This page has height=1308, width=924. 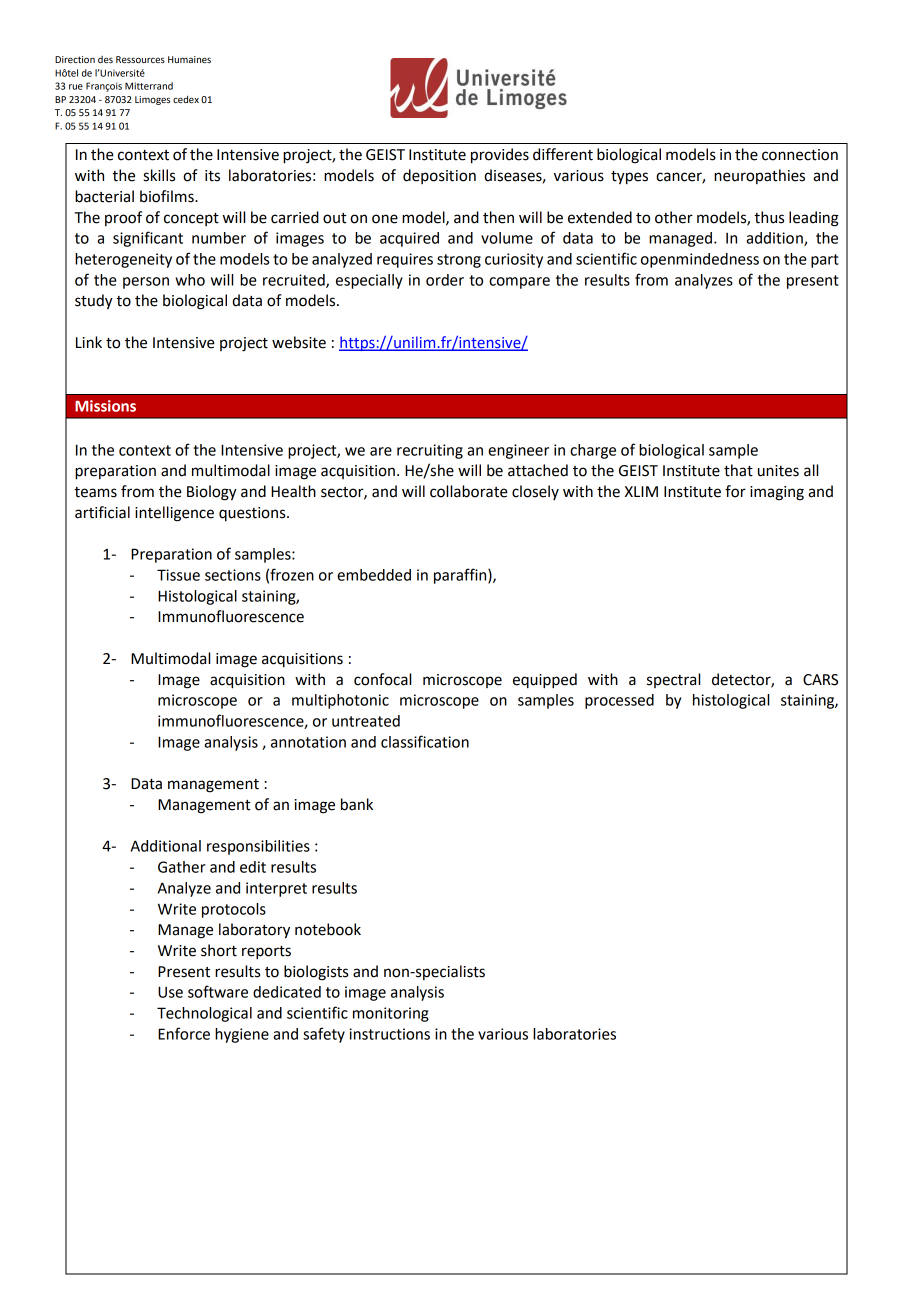 I want to click on connection, so click(x=800, y=155).
